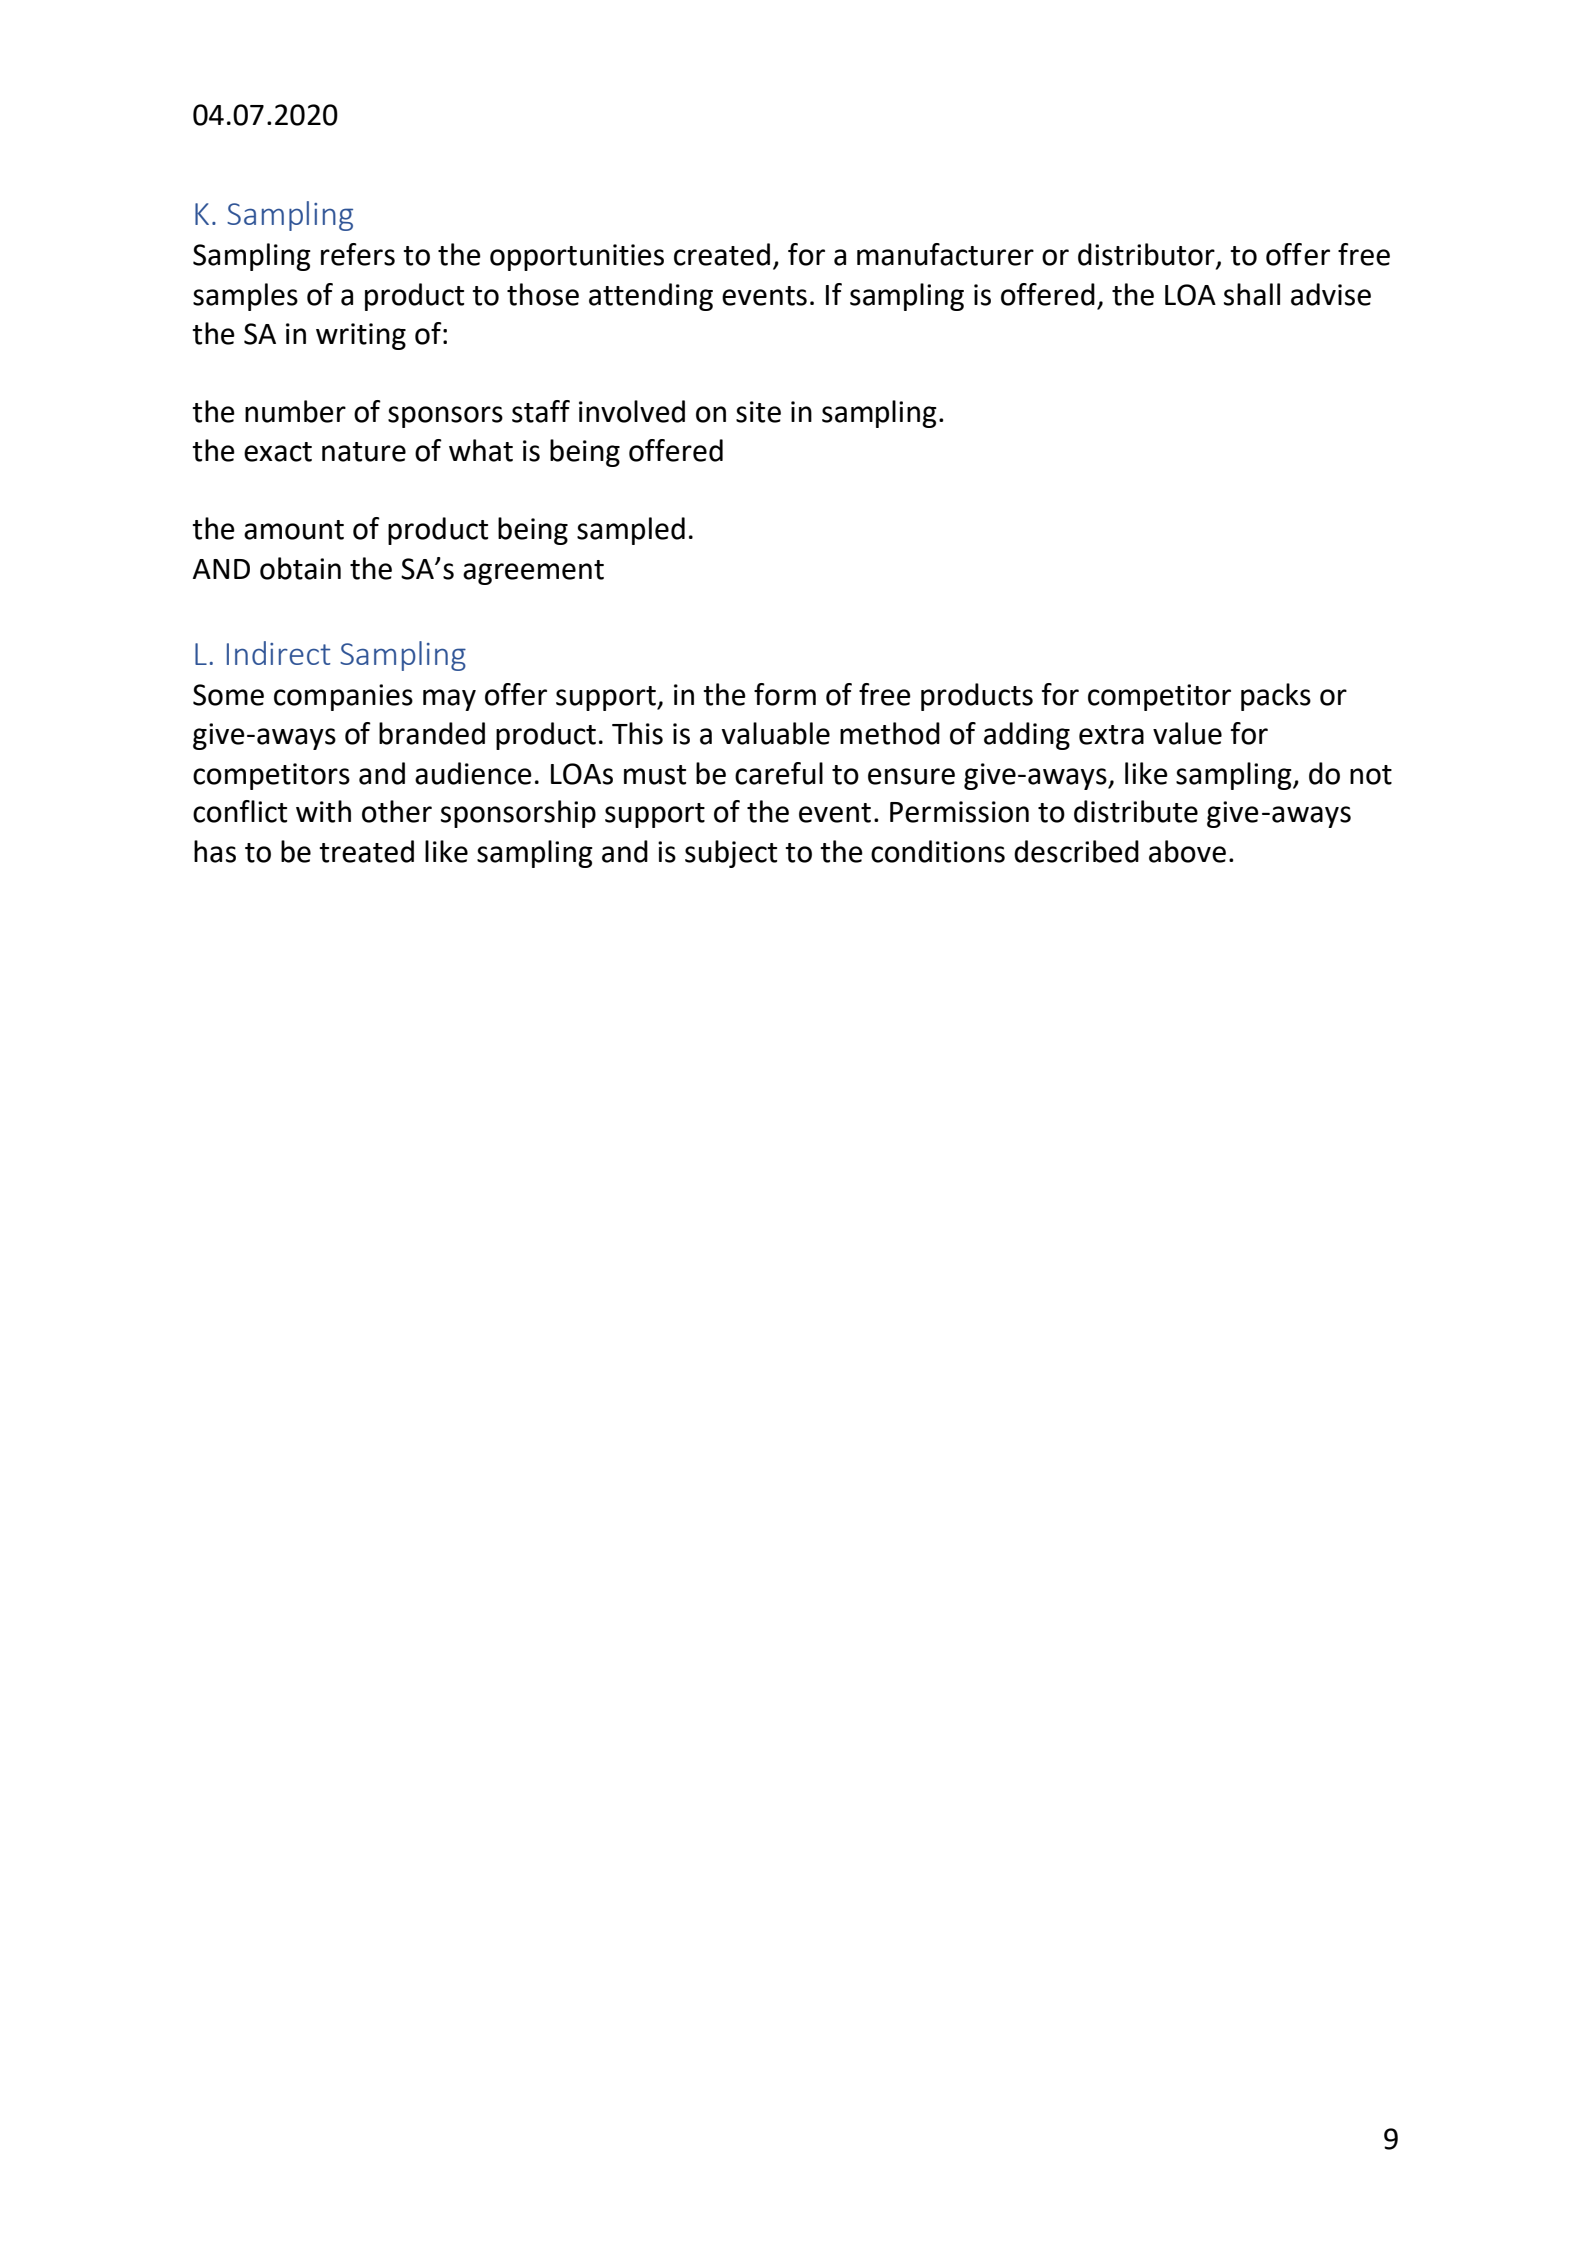 The image size is (1591, 2251). What do you see at coordinates (278, 653) in the page?
I see `Indirect` at bounding box center [278, 653].
